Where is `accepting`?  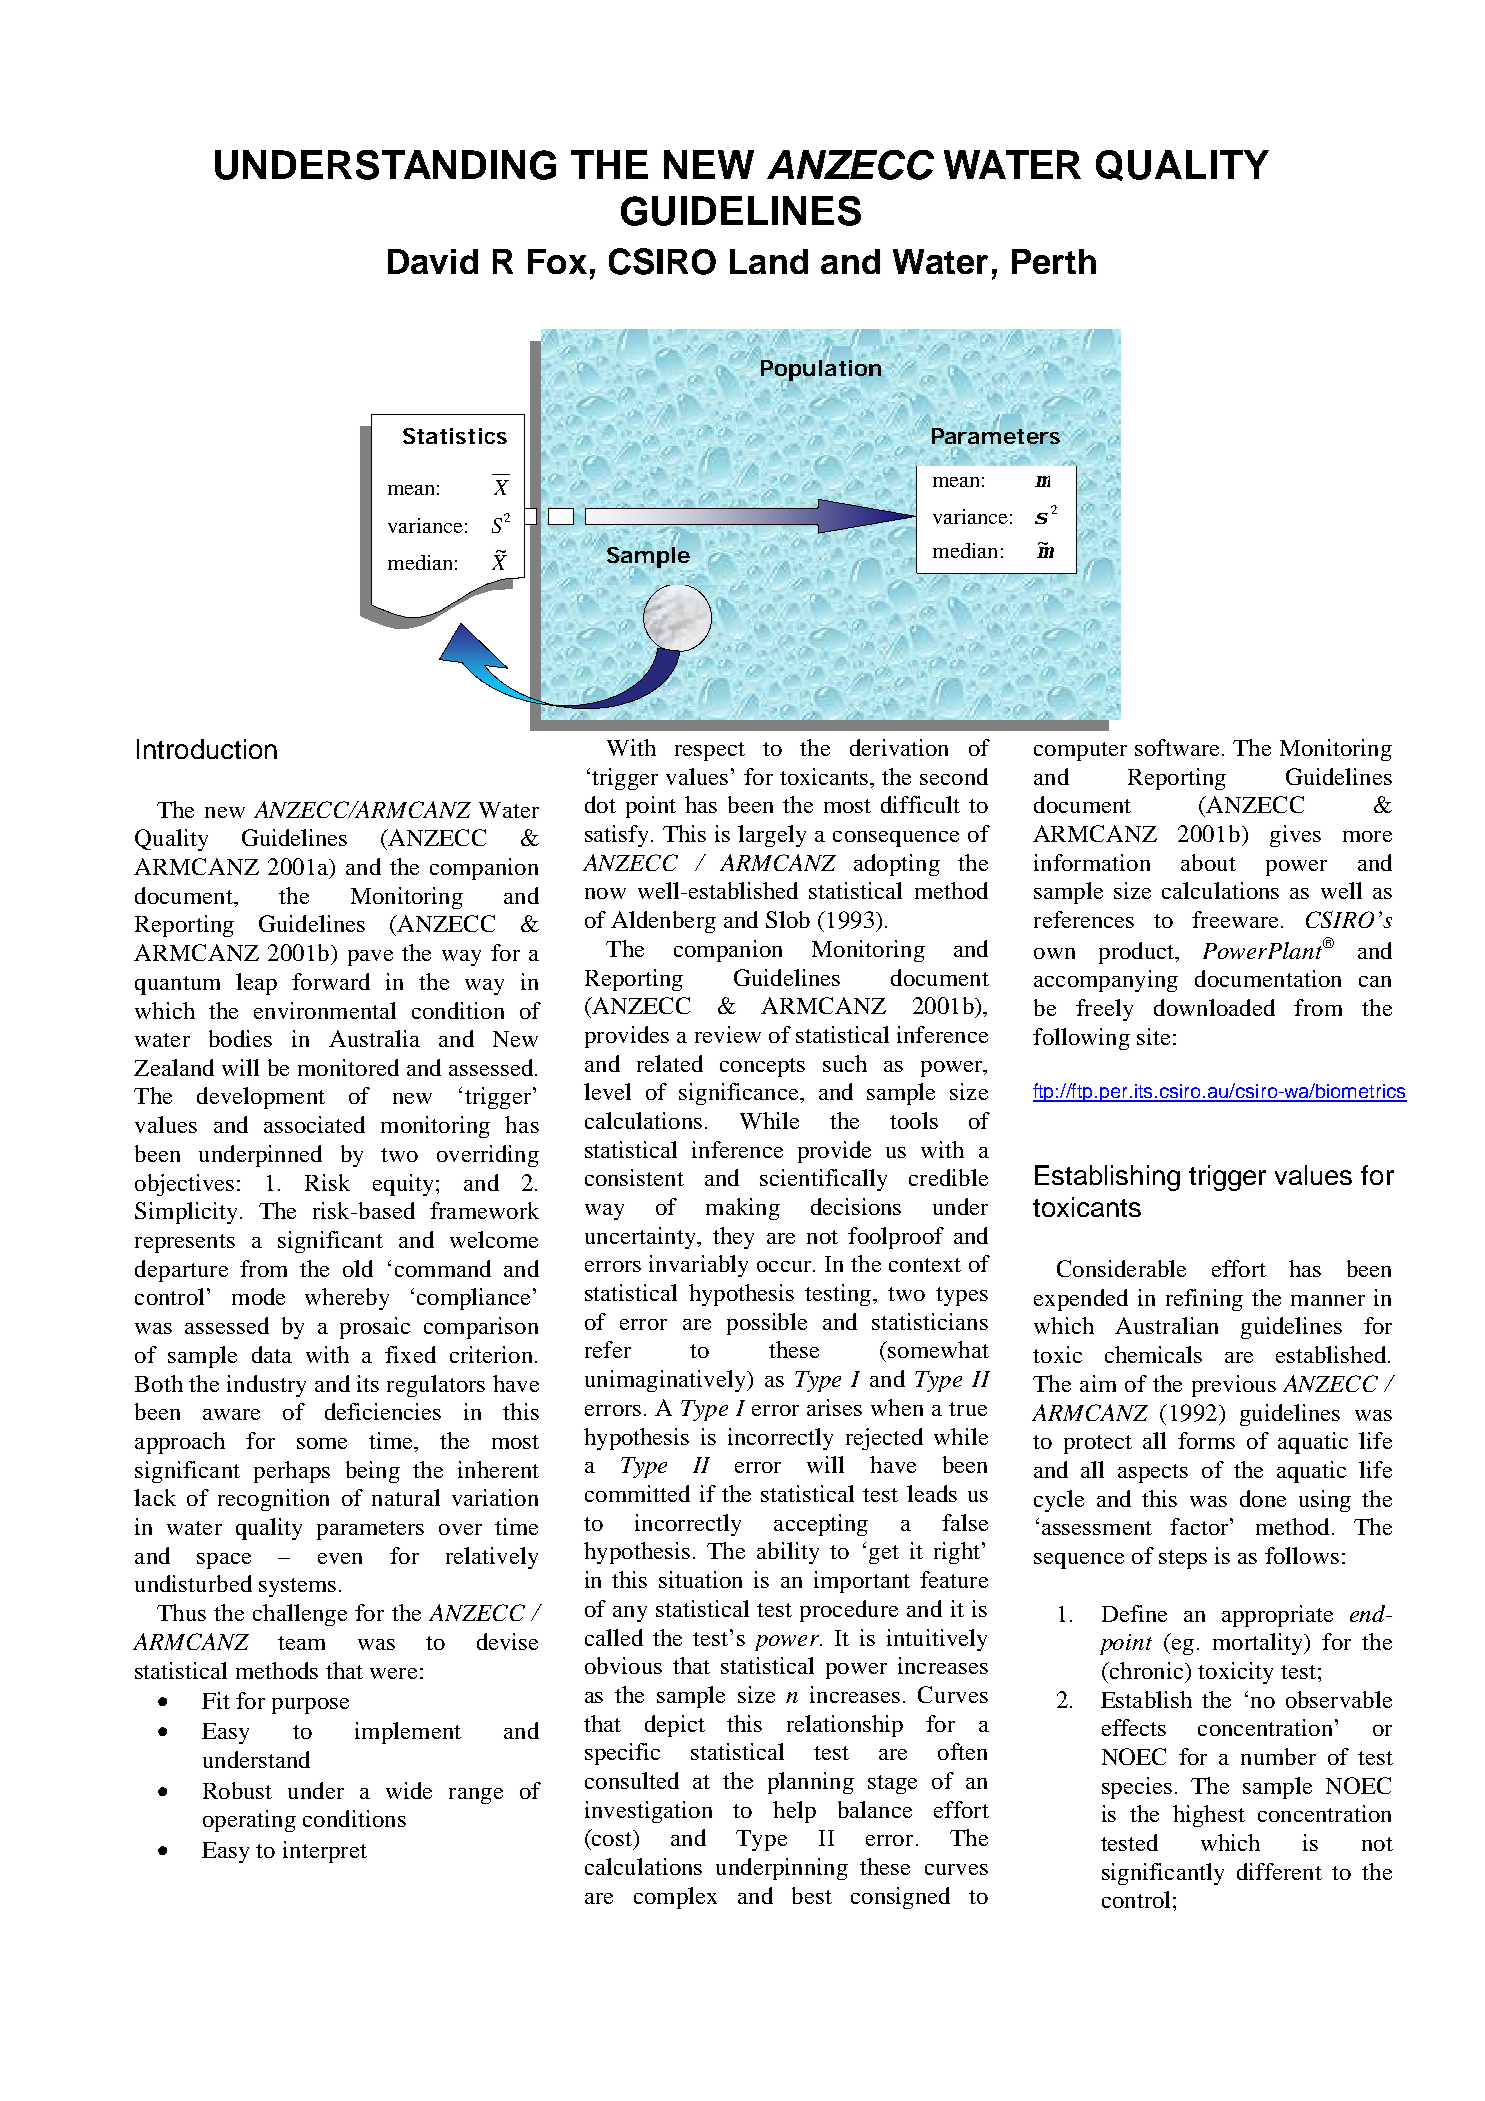
accepting is located at coordinates (821, 1525).
